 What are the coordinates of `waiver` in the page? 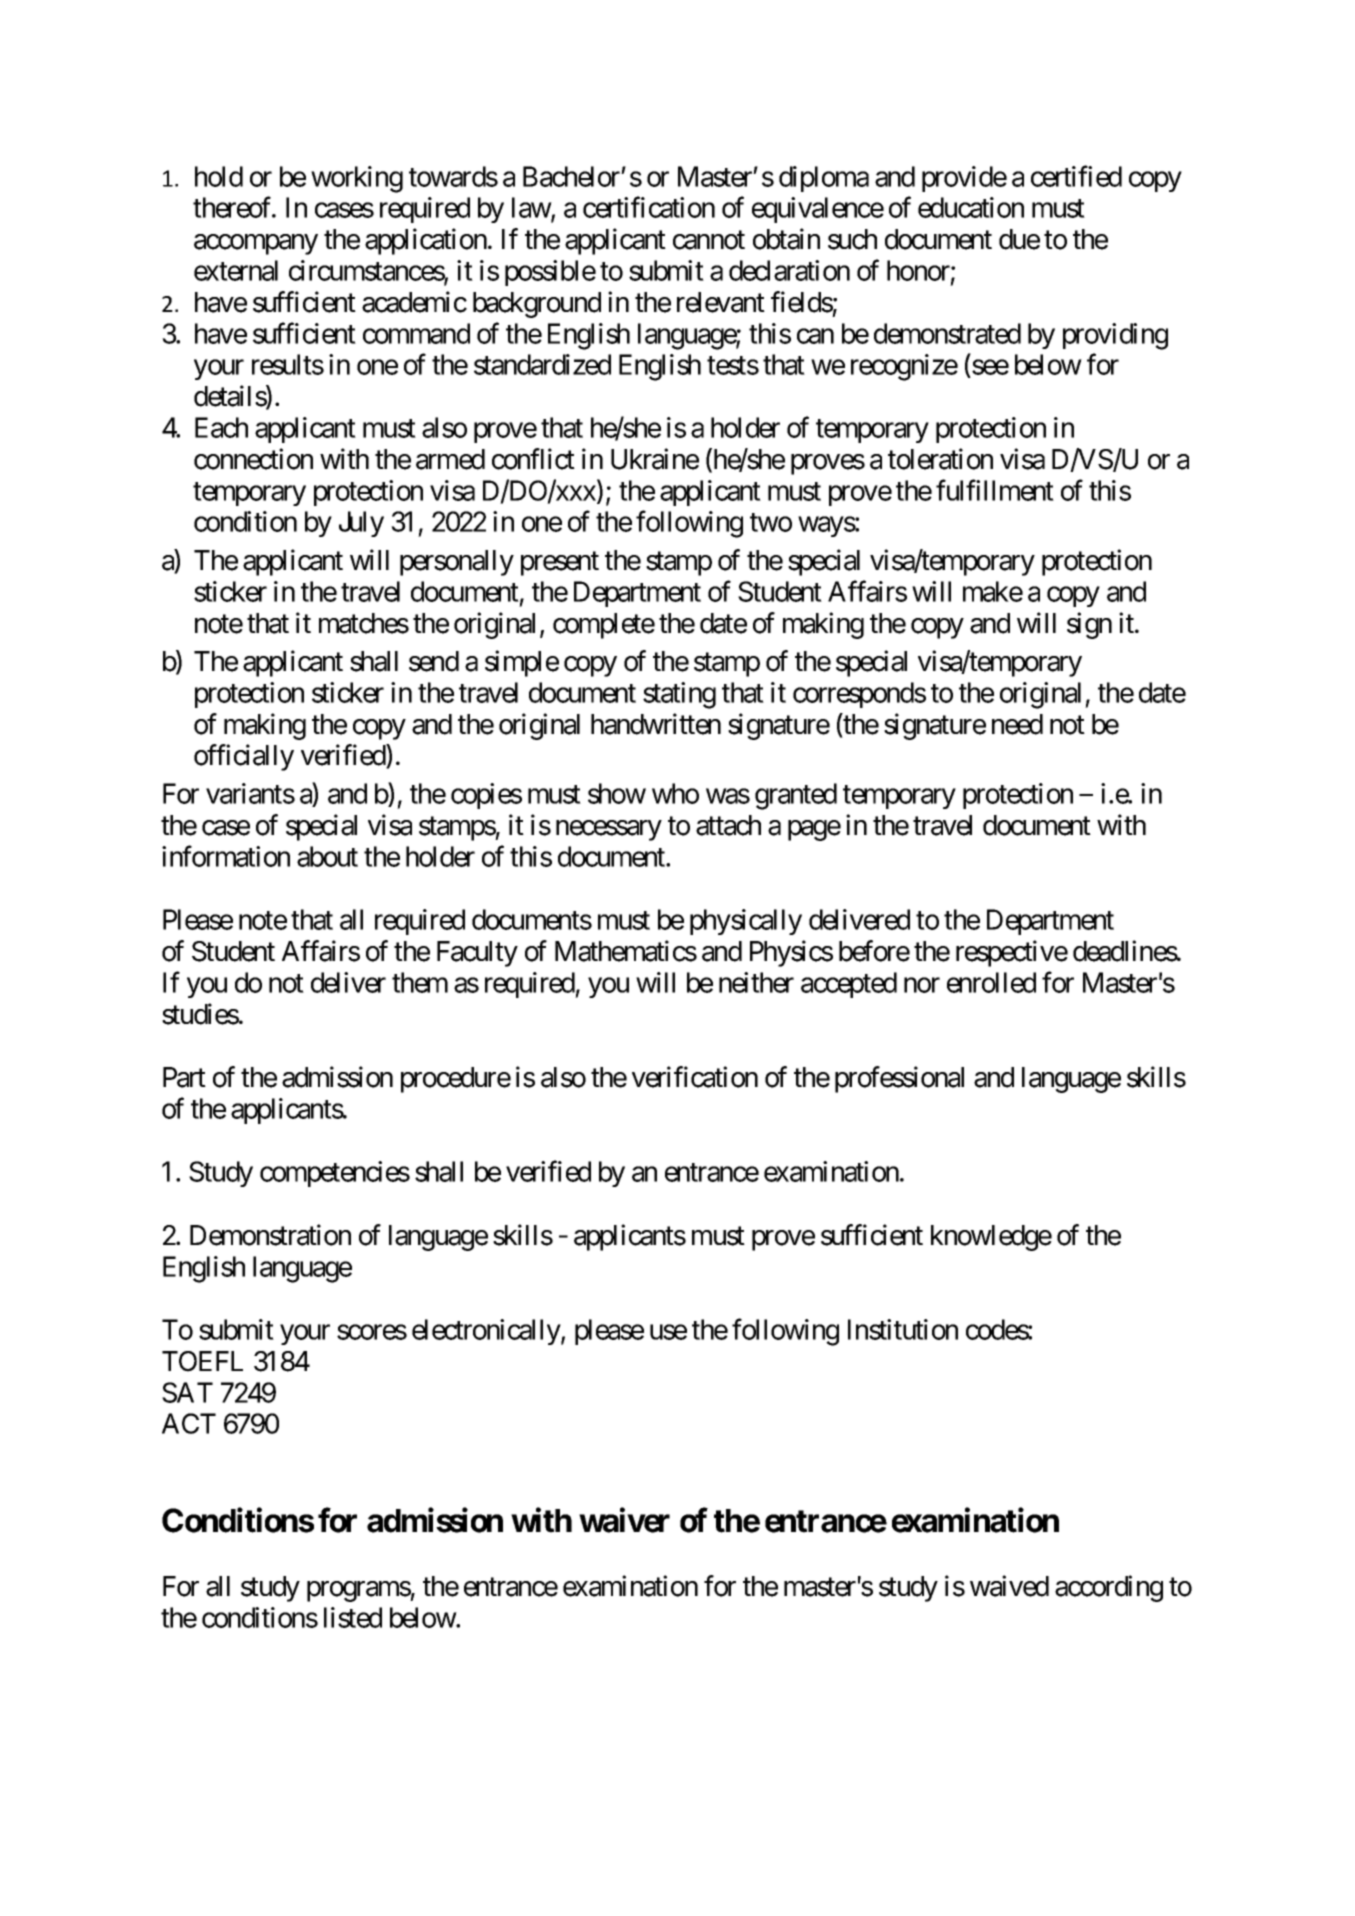 It's located at (624, 1520).
